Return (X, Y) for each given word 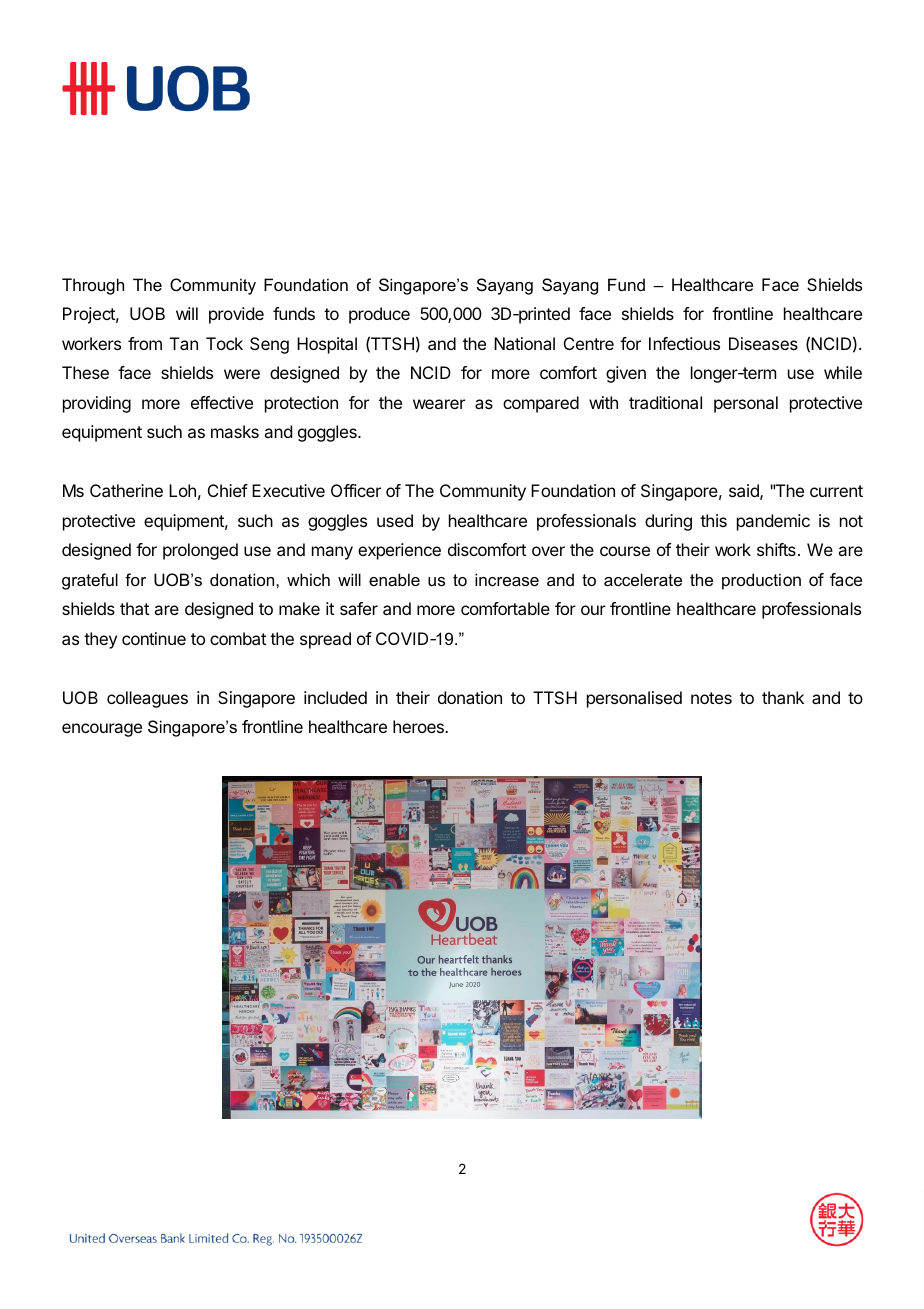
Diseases (763, 343)
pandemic (773, 522)
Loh (182, 490)
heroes (419, 726)
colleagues (147, 699)
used (395, 520)
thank (783, 697)
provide (236, 315)
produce (379, 315)
